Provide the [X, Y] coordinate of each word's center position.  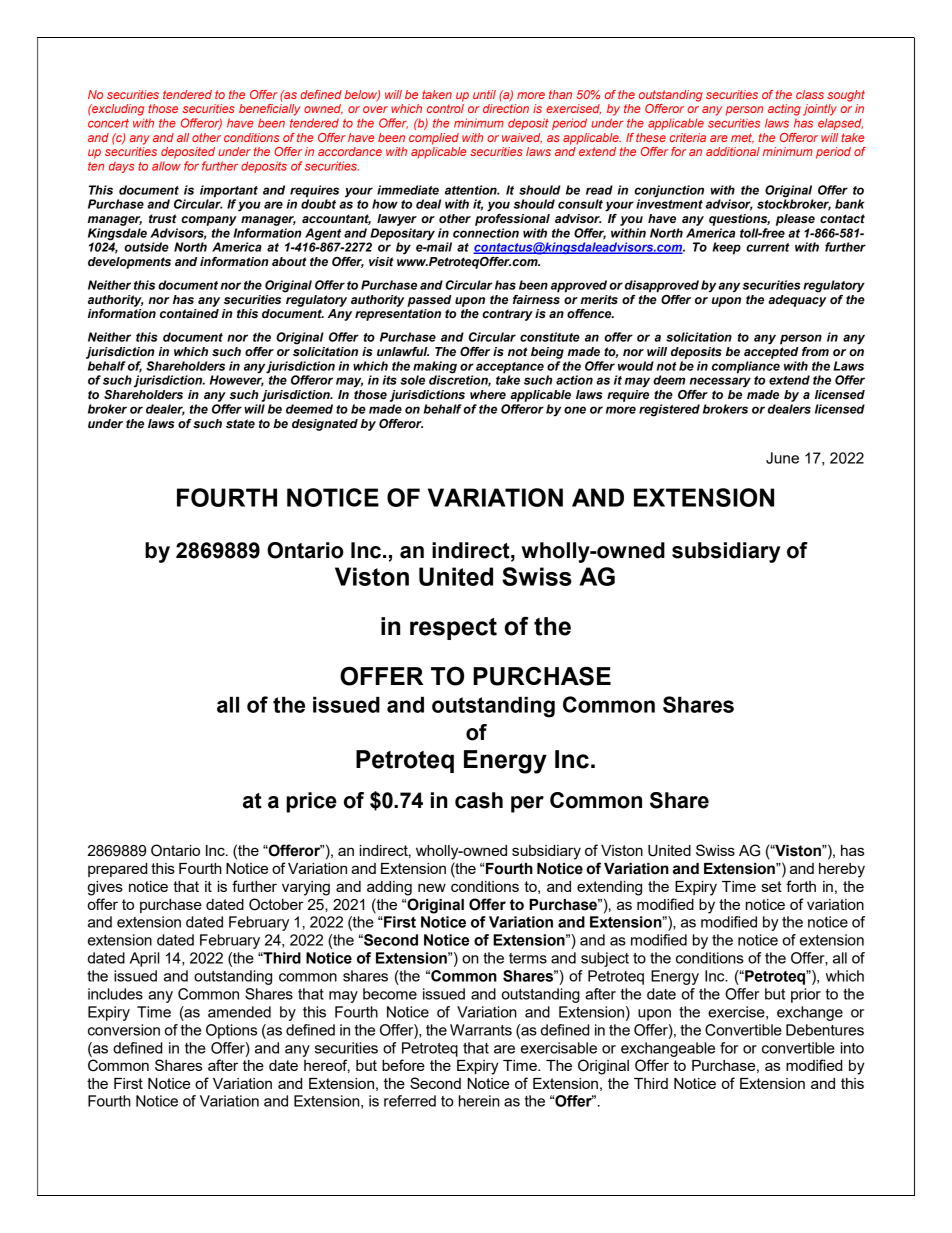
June [782, 458]
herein [479, 1101]
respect [453, 629]
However [237, 380]
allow [166, 166]
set [772, 886]
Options [231, 1031]
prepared [117, 870]
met [742, 138]
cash [479, 800]
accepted [771, 353]
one [575, 410]
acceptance [510, 368]
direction [506, 108]
